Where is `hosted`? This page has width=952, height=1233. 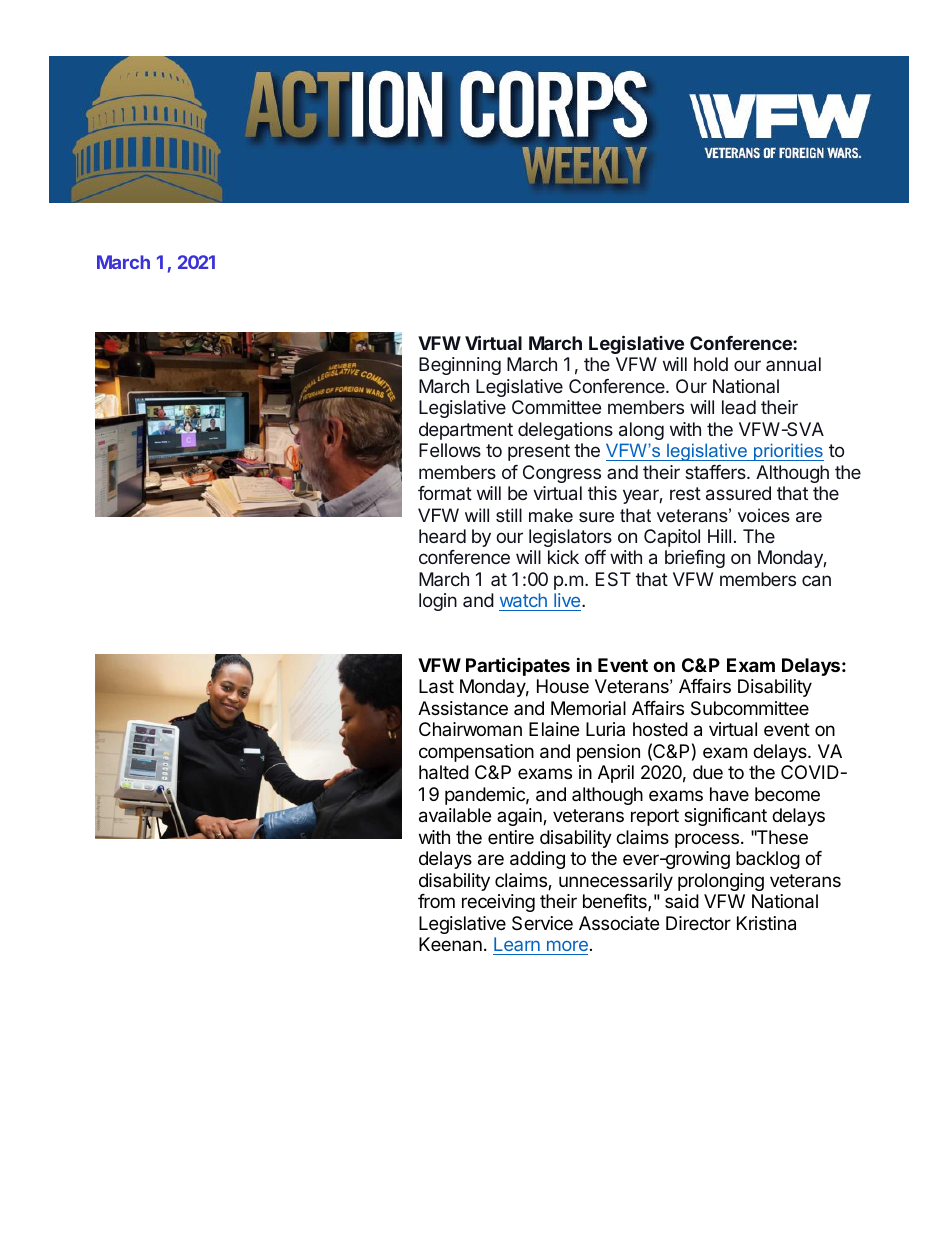
hosted is located at coordinates (660, 729).
